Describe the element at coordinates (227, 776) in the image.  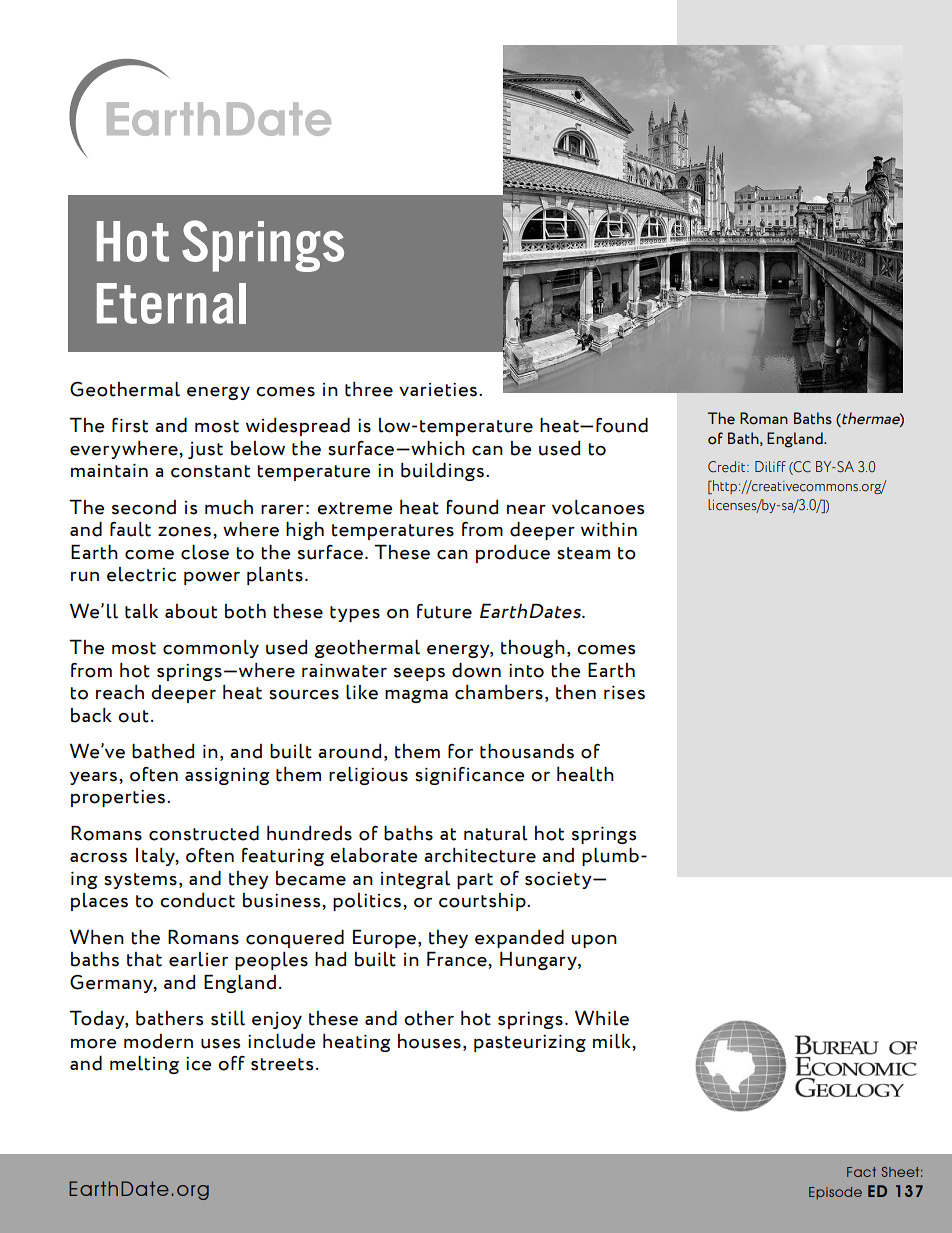
I see `assigning` at that location.
